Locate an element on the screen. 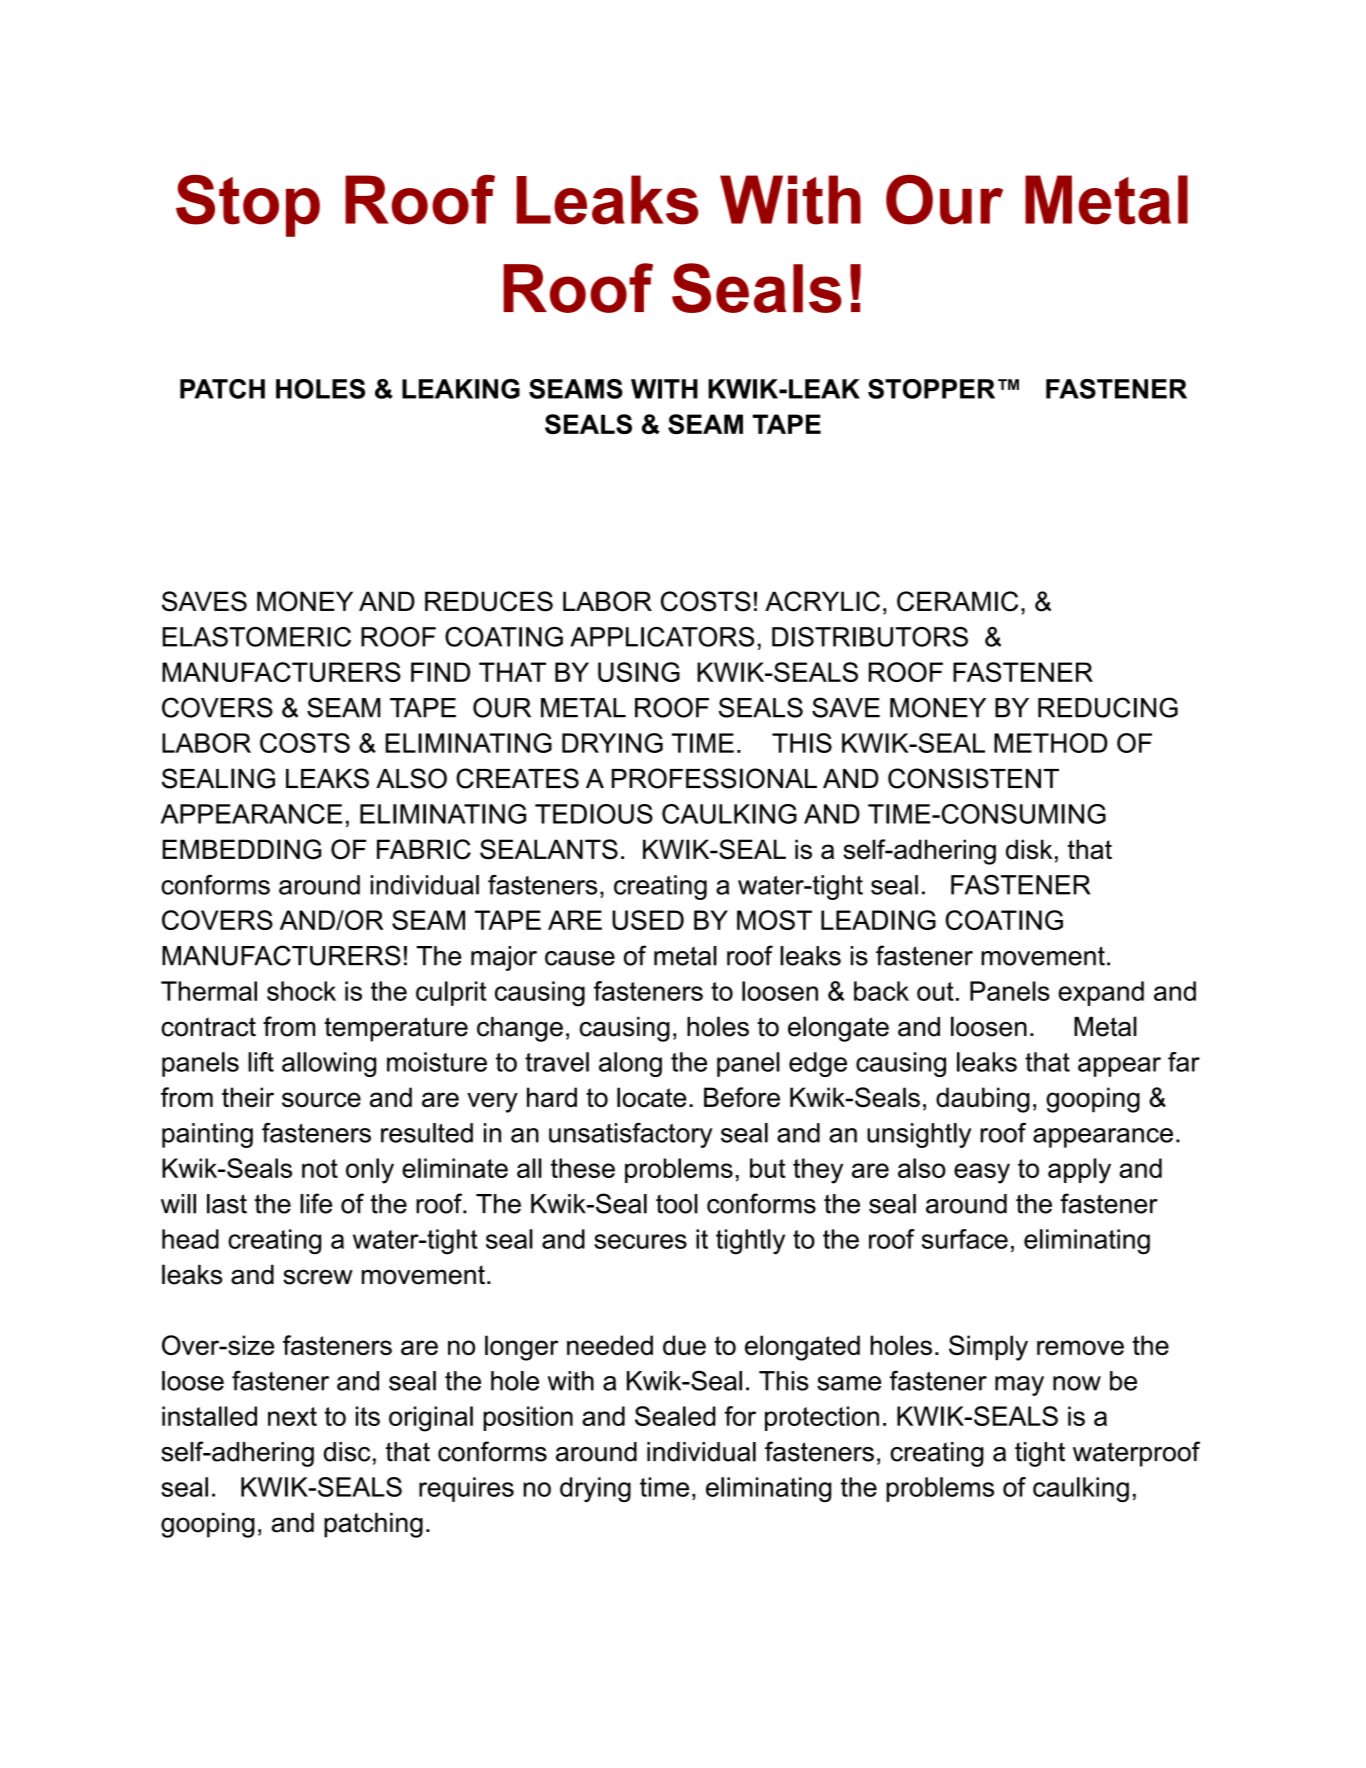  REDUCING is located at coordinates (1108, 707).
